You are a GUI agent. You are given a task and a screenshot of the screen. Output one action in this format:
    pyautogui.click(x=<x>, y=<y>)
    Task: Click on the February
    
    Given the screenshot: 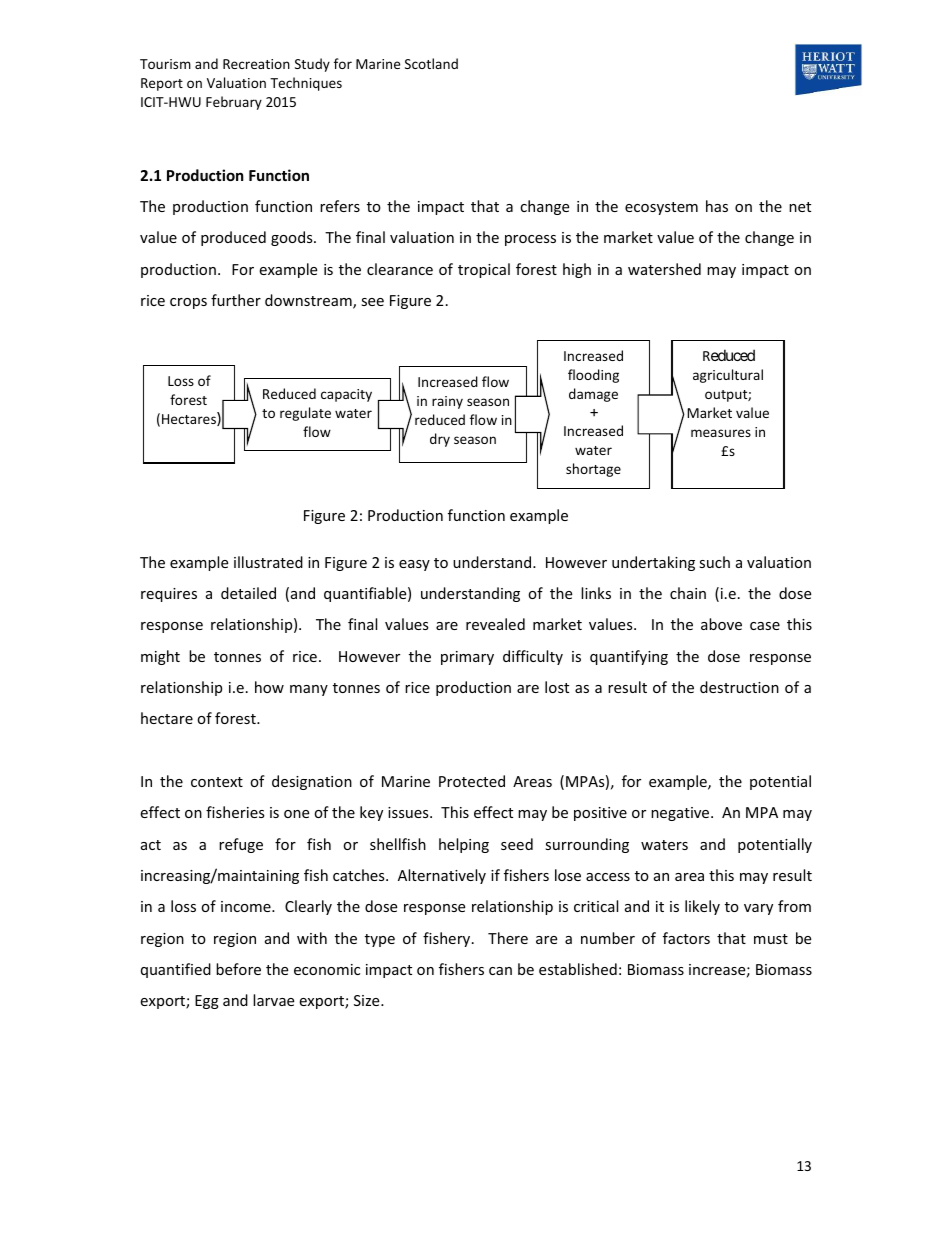 What is the action you would take?
    pyautogui.click(x=234, y=103)
